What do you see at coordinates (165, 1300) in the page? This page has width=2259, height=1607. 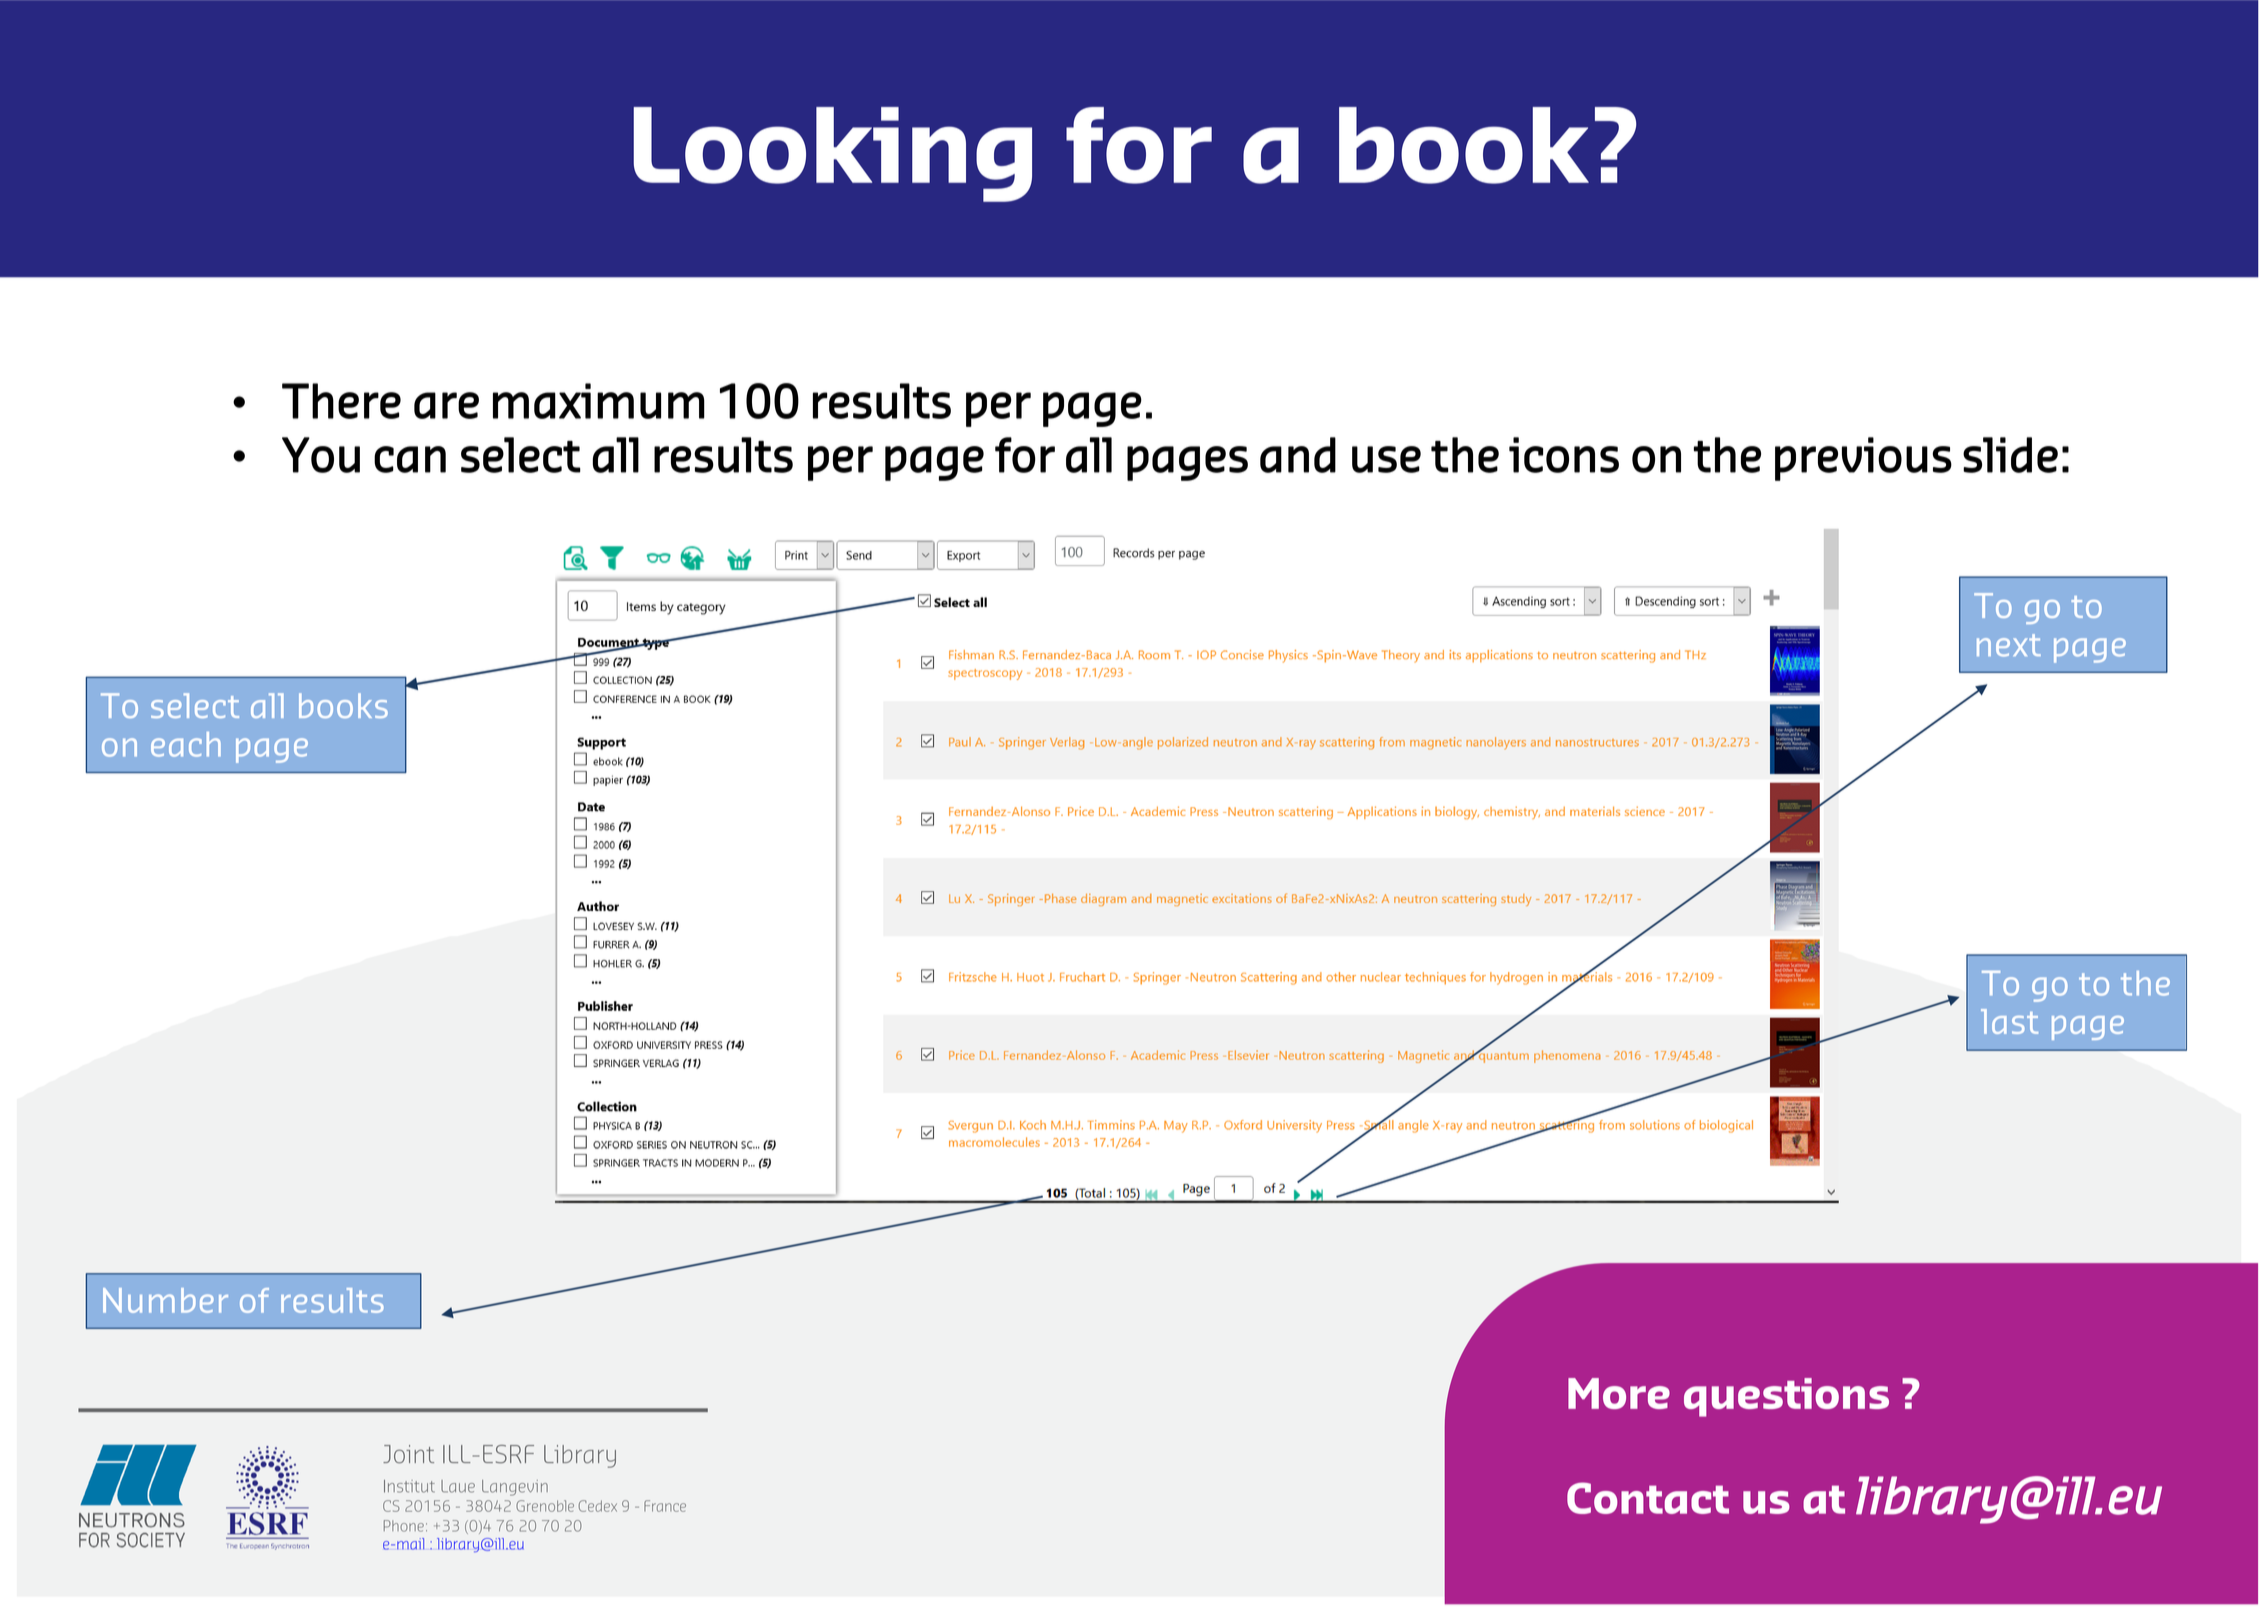 I see `Number` at bounding box center [165, 1300].
